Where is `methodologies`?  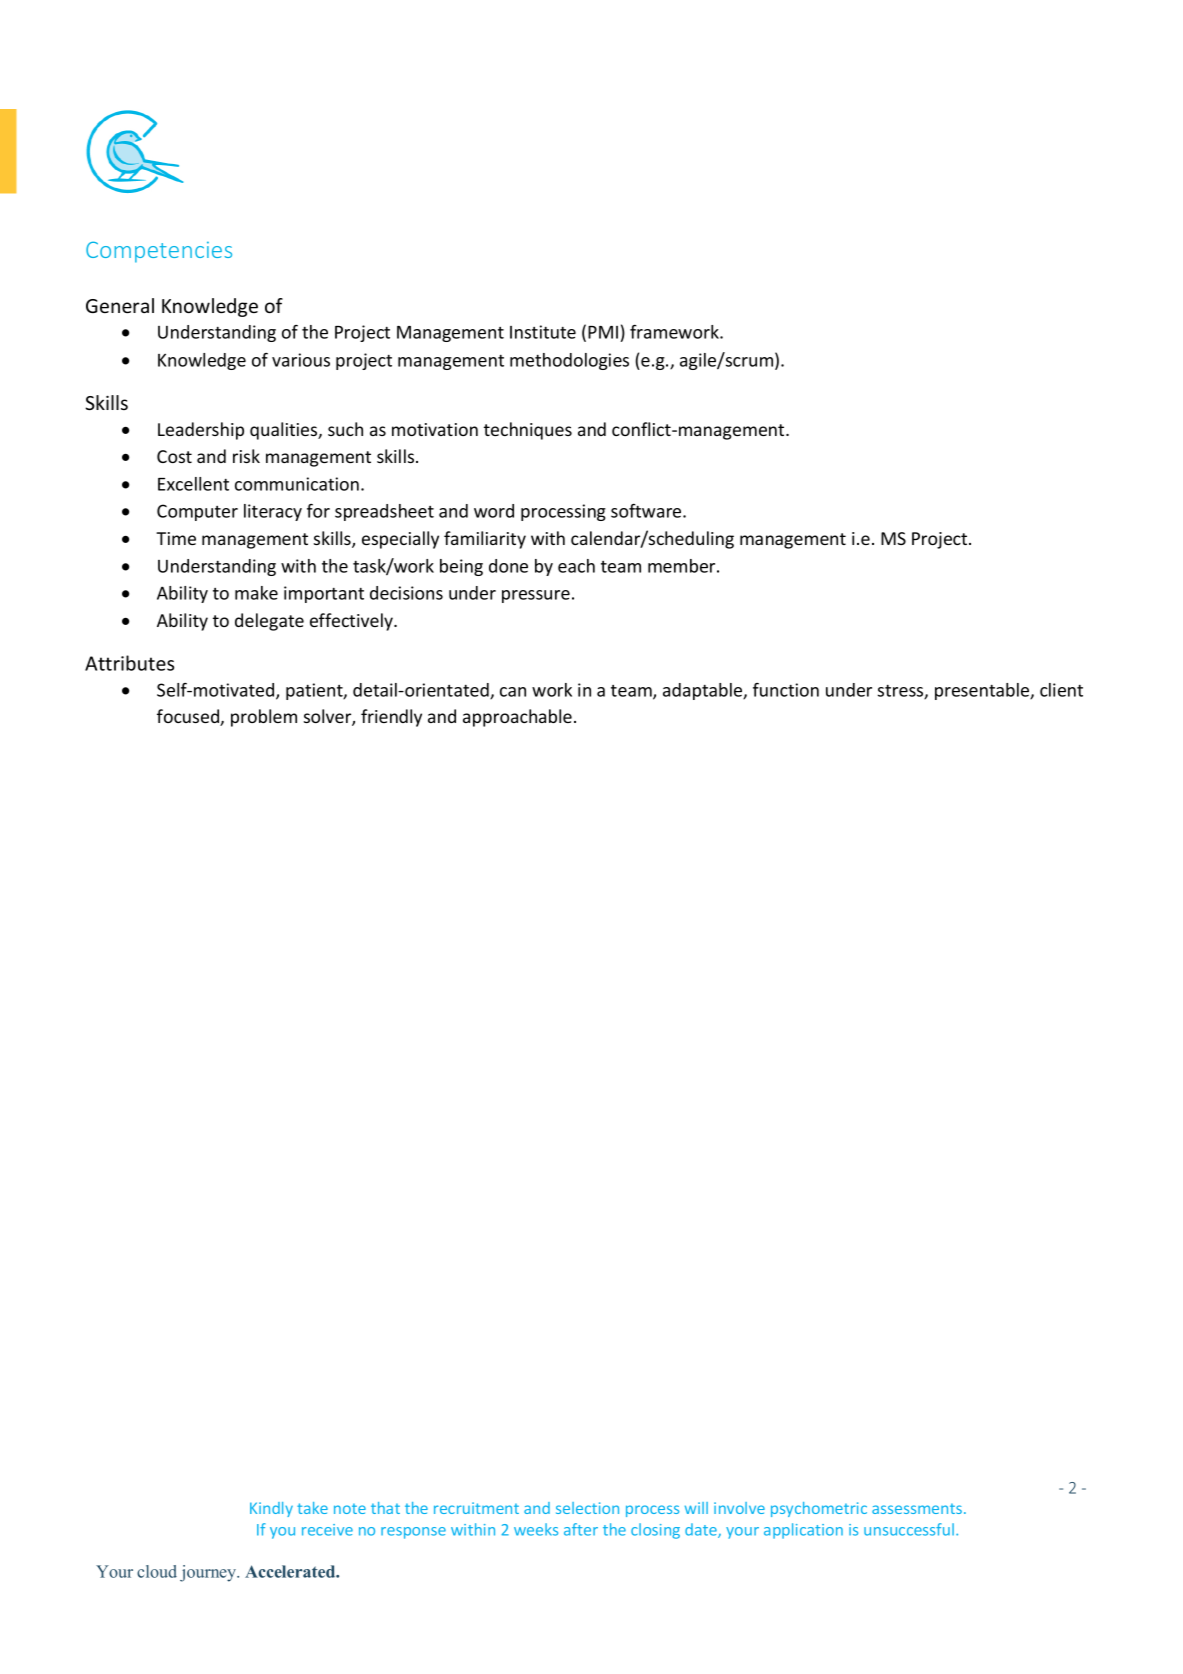
methodologies is located at coordinates (569, 361).
